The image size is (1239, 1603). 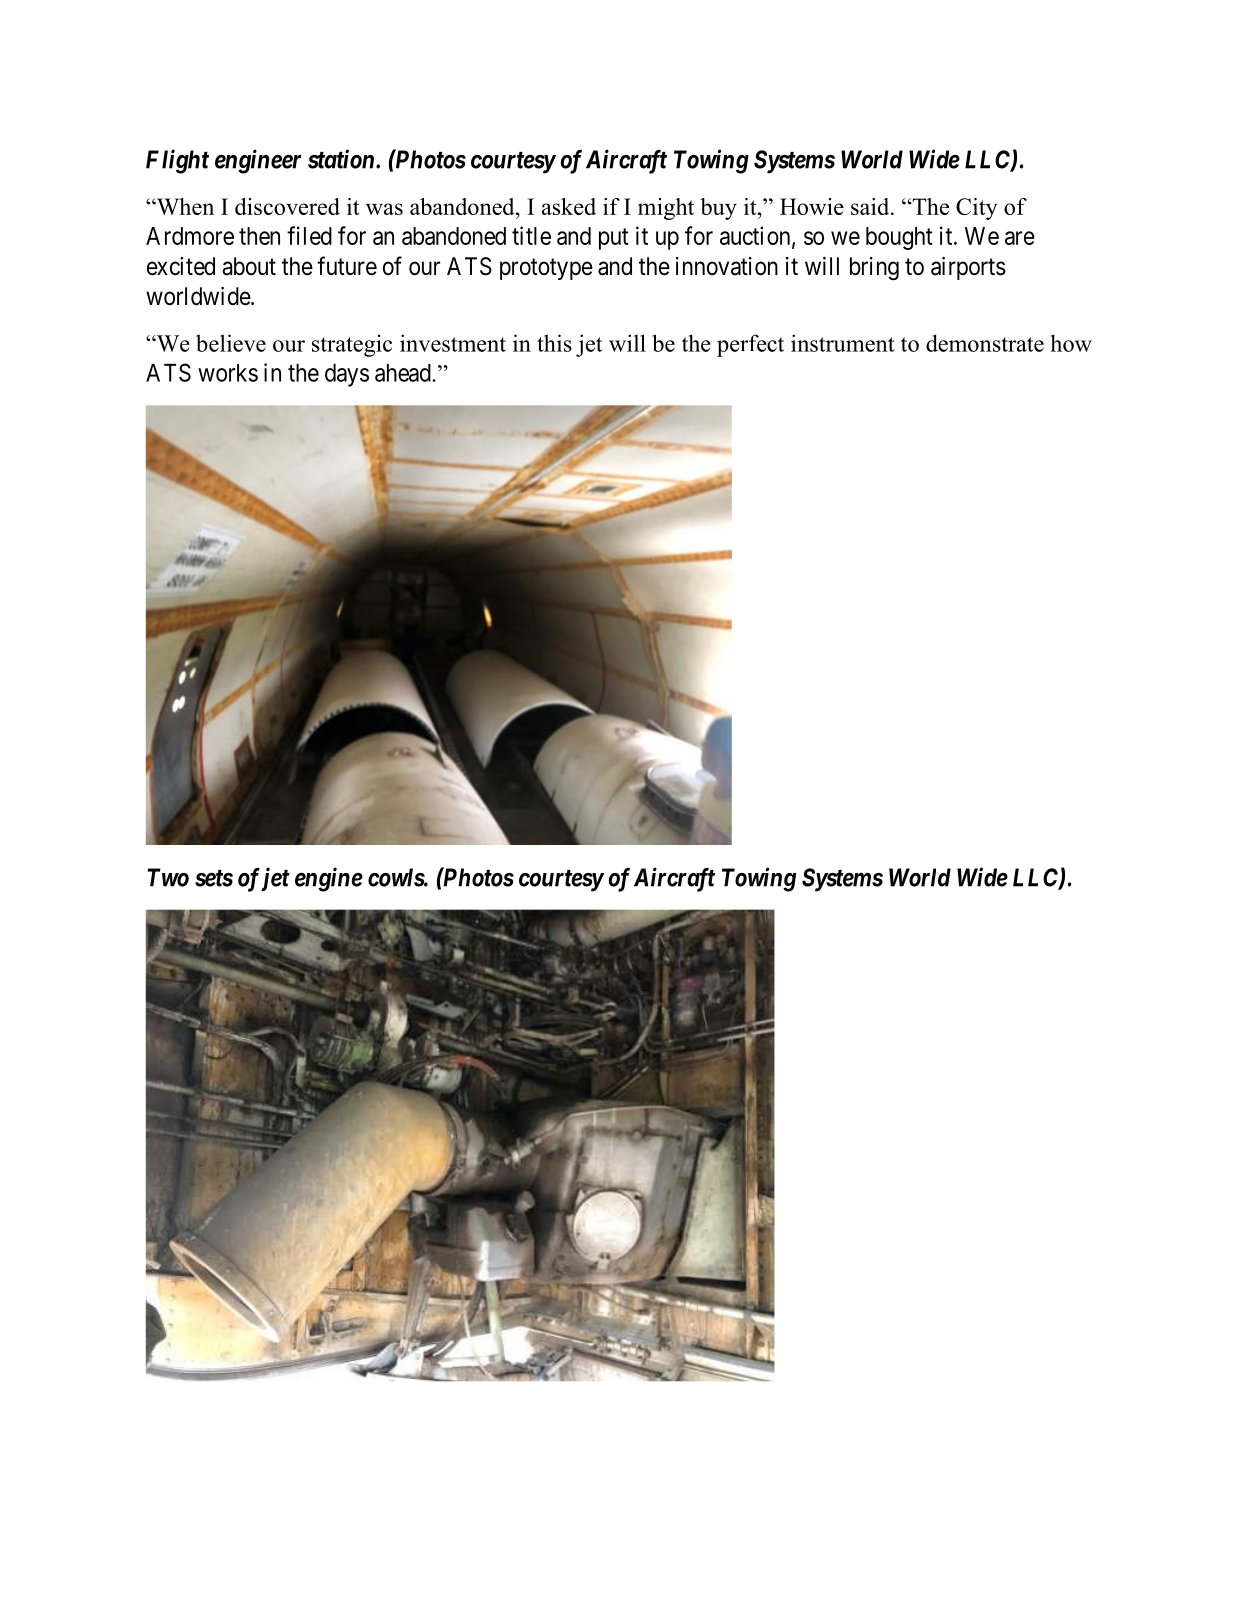 What do you see at coordinates (404, 373) in the document?
I see `ahead` at bounding box center [404, 373].
